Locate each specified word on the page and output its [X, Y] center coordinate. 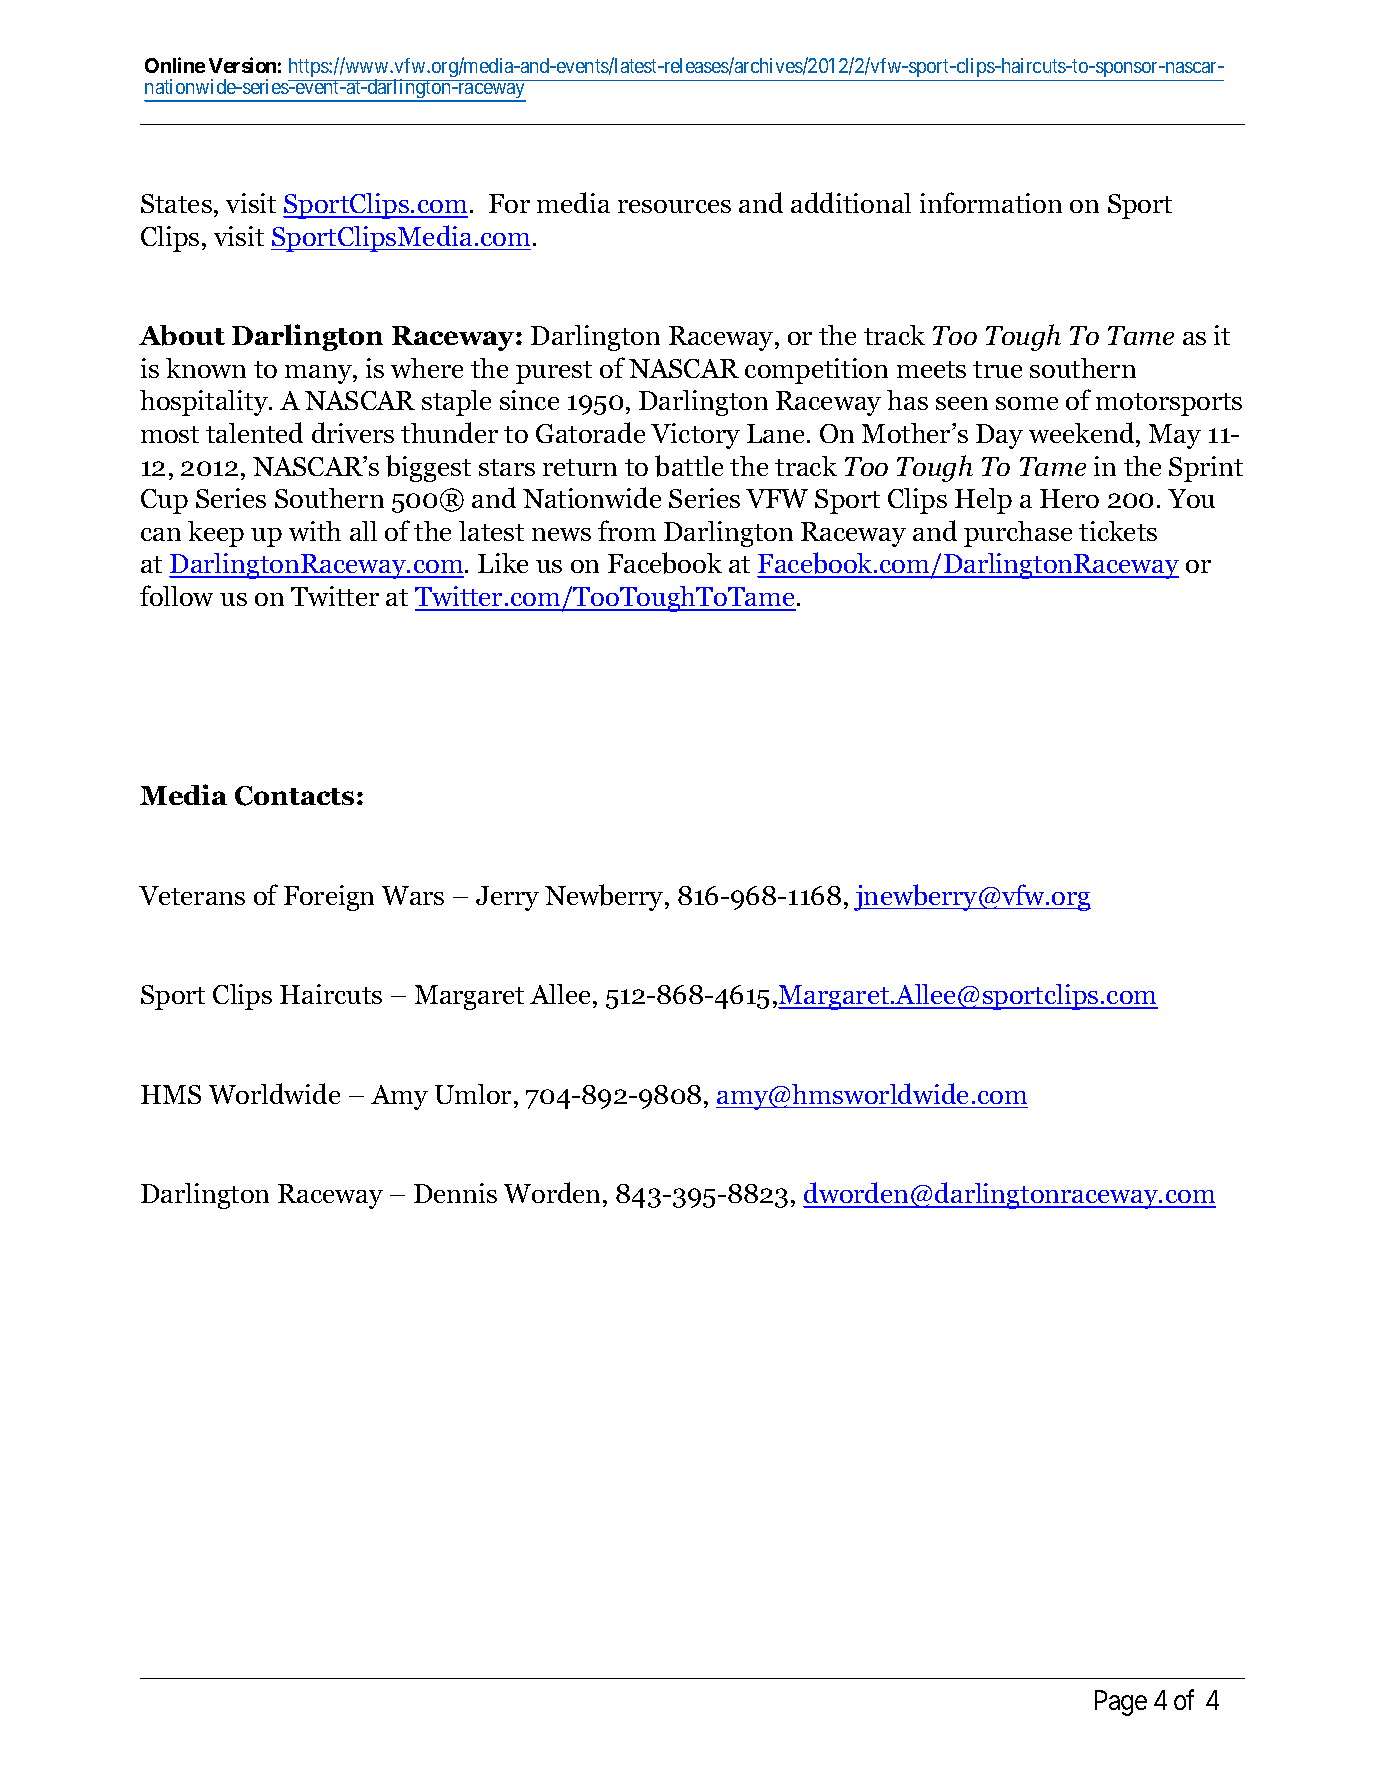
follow [176, 595]
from [627, 530]
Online [175, 65]
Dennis [455, 1193]
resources [674, 206]
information [991, 202]
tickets [1118, 531]
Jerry [507, 898]
